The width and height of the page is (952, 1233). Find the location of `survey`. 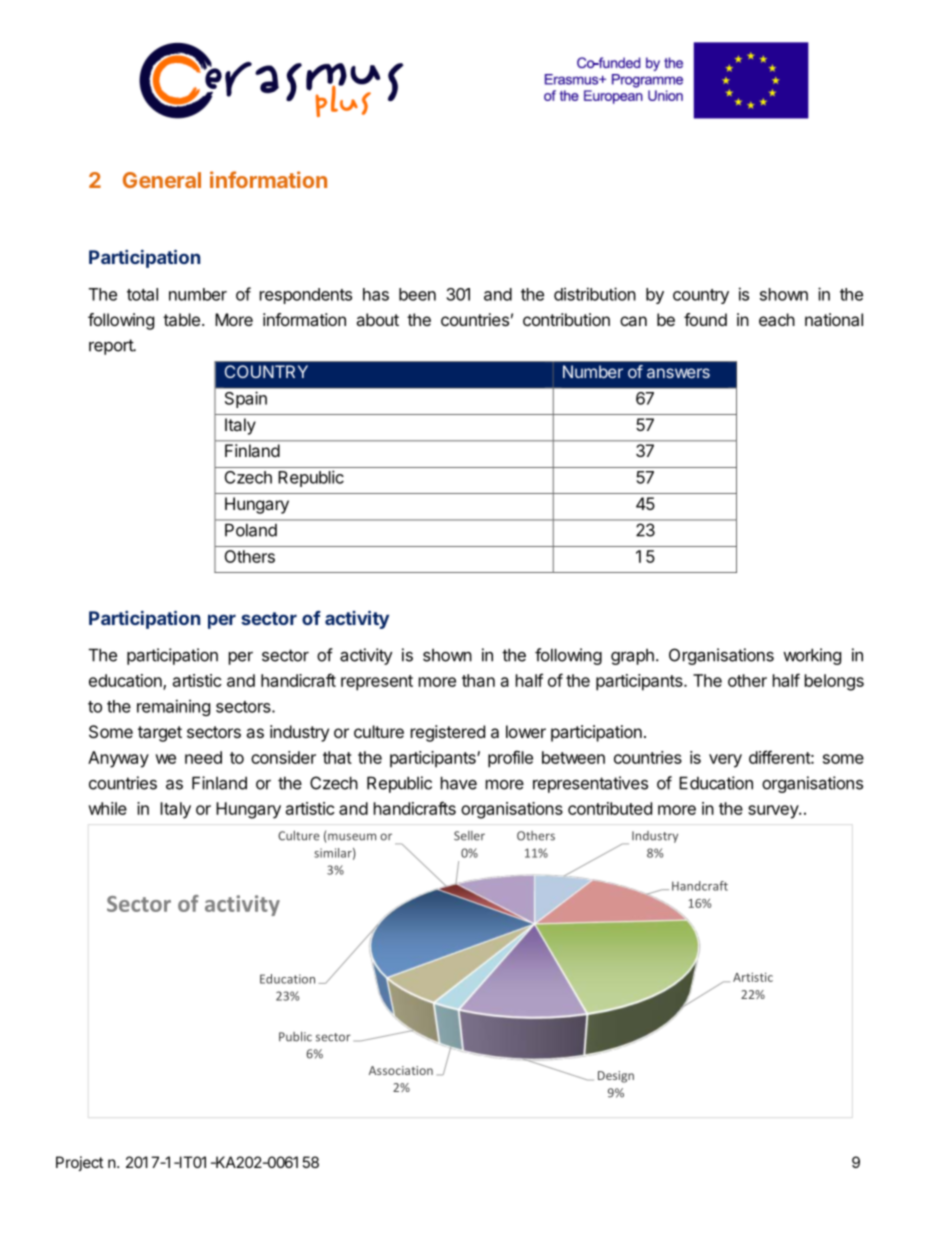

survey is located at coordinates (774, 812).
